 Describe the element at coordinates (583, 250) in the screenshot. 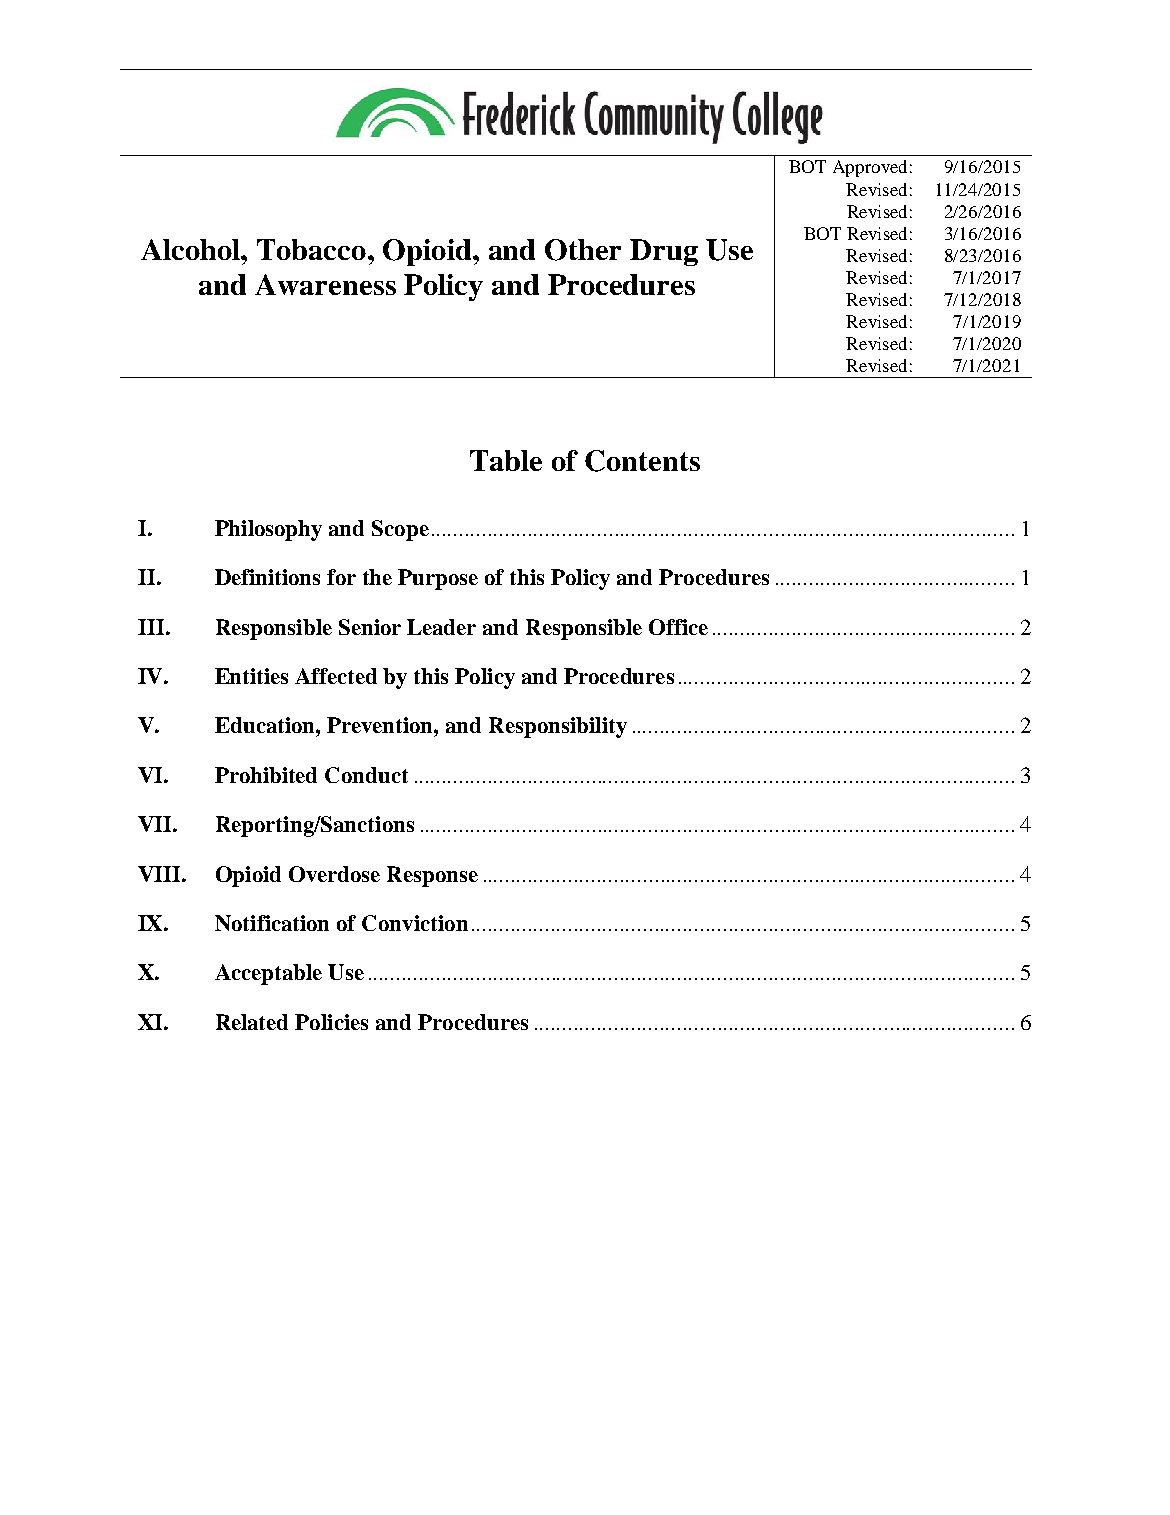

I see `Other` at that location.
